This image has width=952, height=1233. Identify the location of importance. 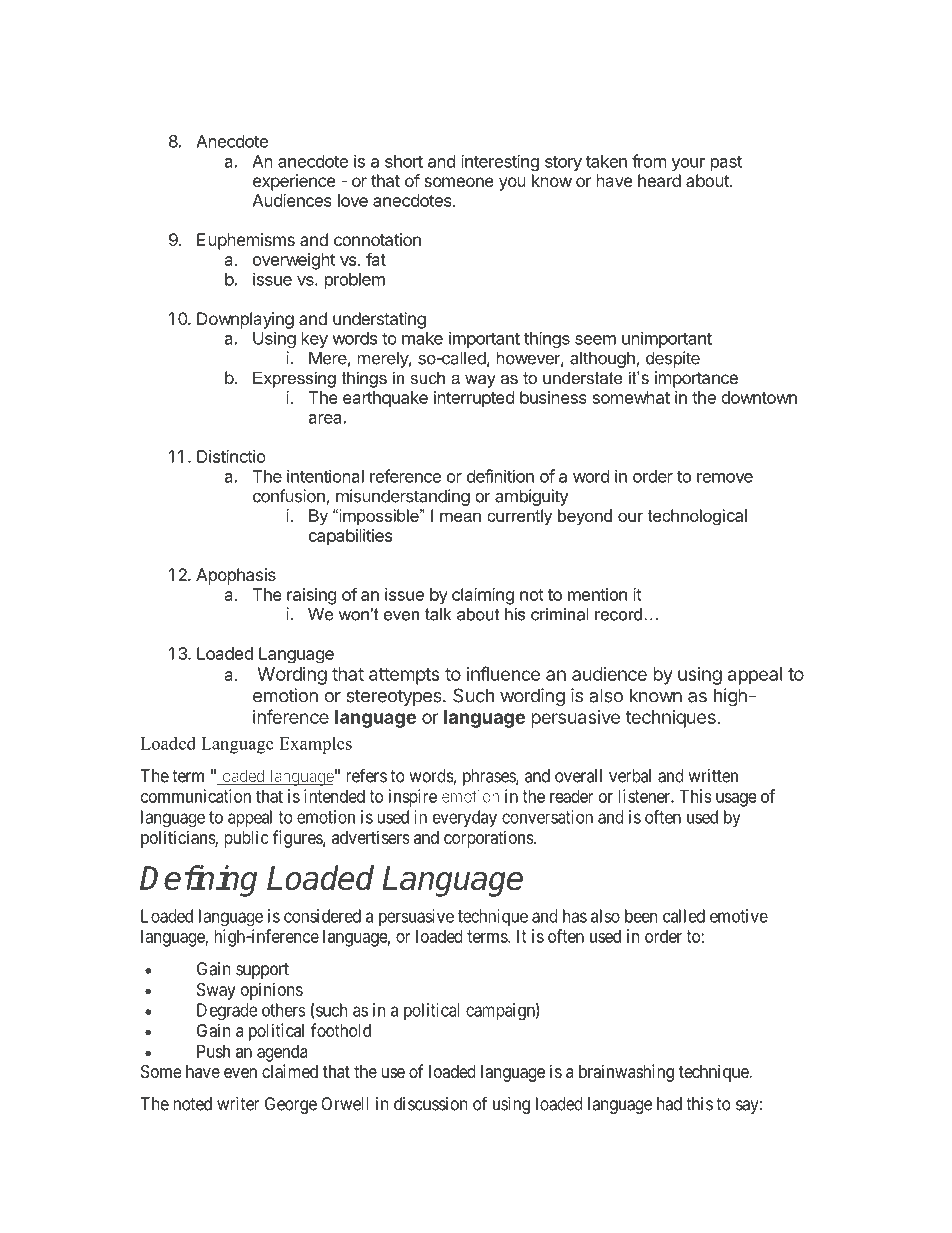
(696, 379).
